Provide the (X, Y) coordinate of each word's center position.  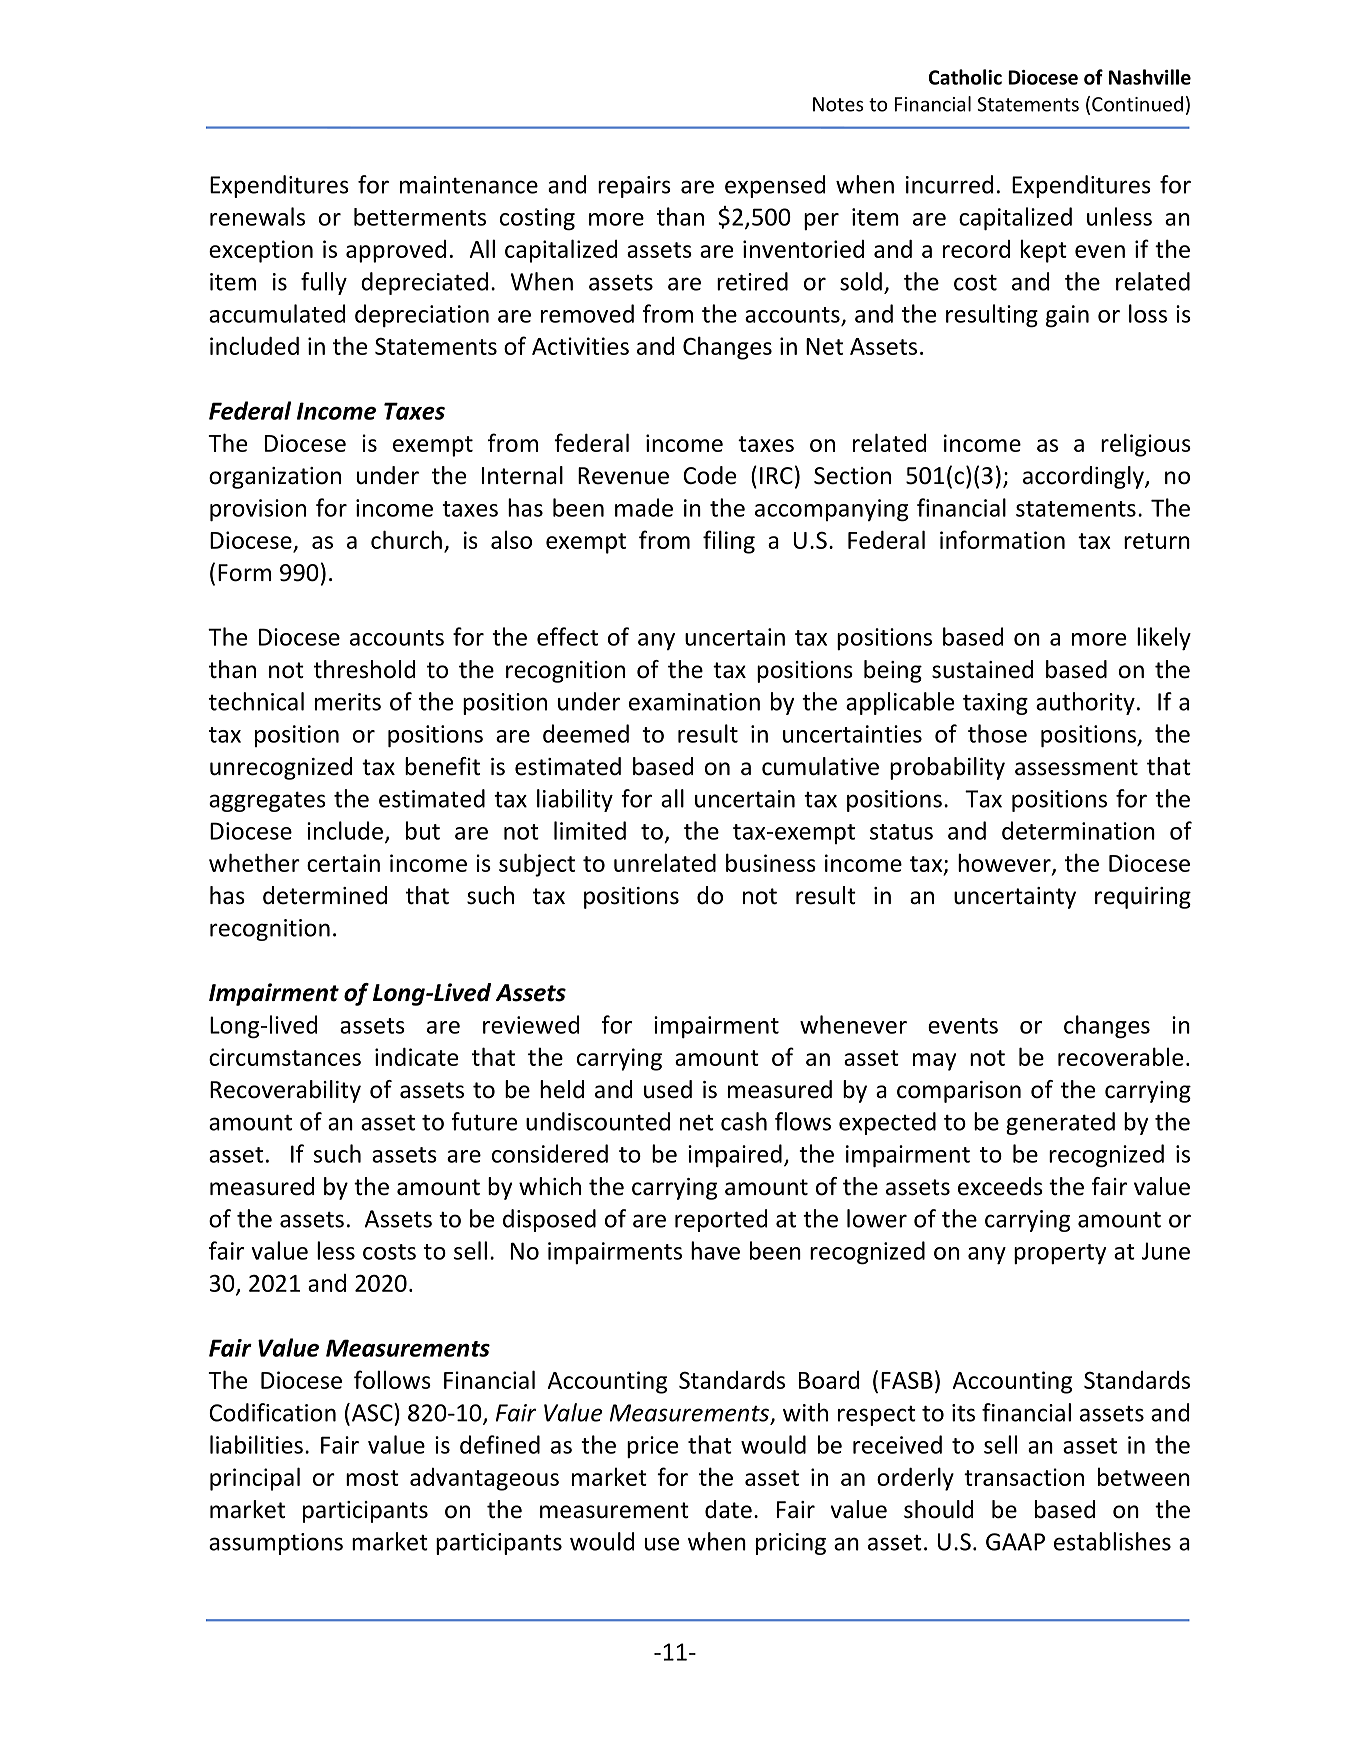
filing (729, 542)
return (1157, 541)
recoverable (1120, 1056)
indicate (416, 1057)
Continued (1137, 104)
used (668, 1089)
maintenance (469, 185)
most (372, 1478)
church (406, 539)
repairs (634, 187)
